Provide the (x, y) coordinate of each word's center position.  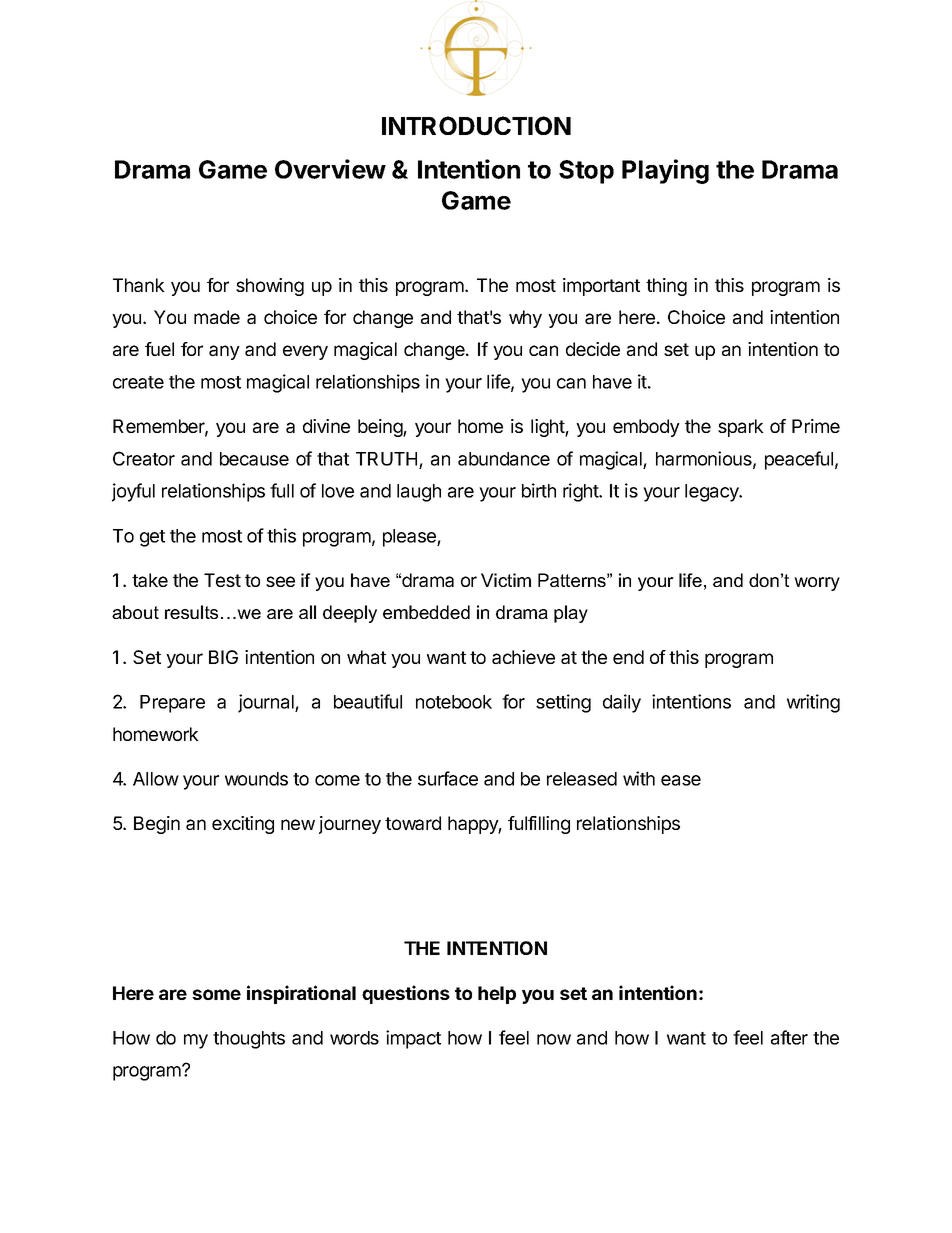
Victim (506, 580)
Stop (586, 172)
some (216, 994)
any (224, 352)
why (525, 319)
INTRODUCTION (476, 126)
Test (222, 580)
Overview (330, 169)
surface (448, 778)
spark (741, 428)
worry (817, 584)
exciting (243, 825)
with (639, 778)
